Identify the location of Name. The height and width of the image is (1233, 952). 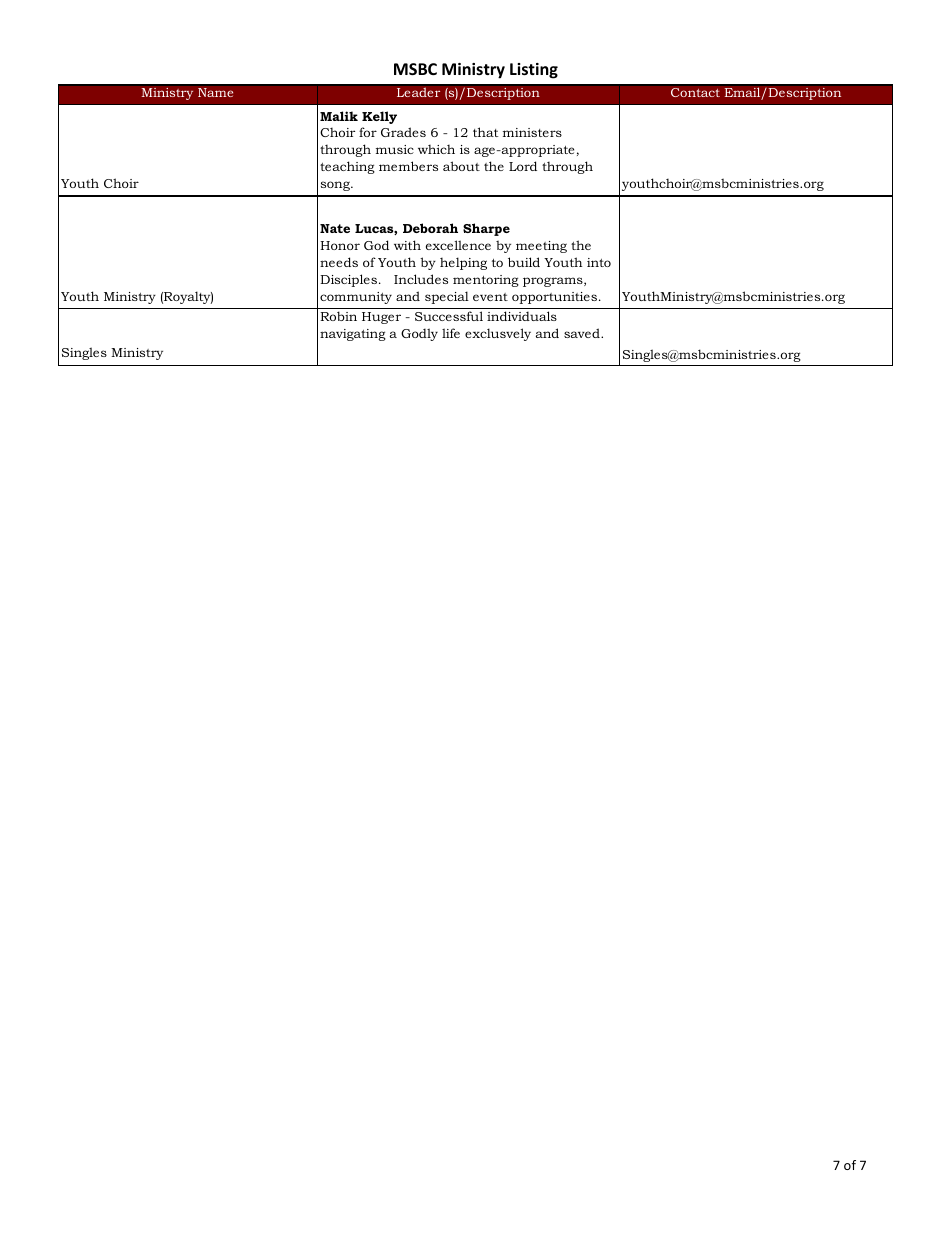
(216, 92).
